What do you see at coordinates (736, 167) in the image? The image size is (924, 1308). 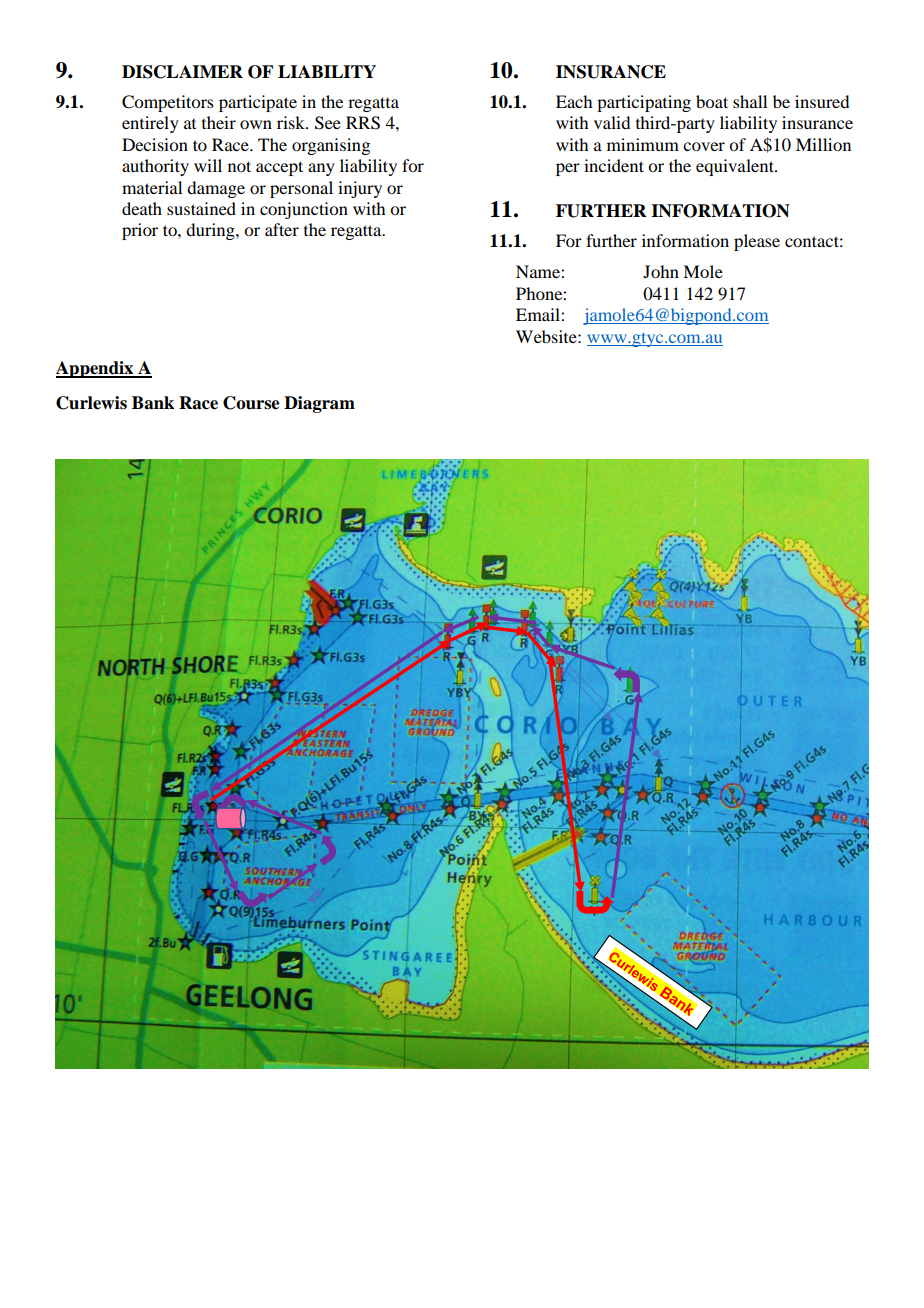 I see `equivalent` at bounding box center [736, 167].
